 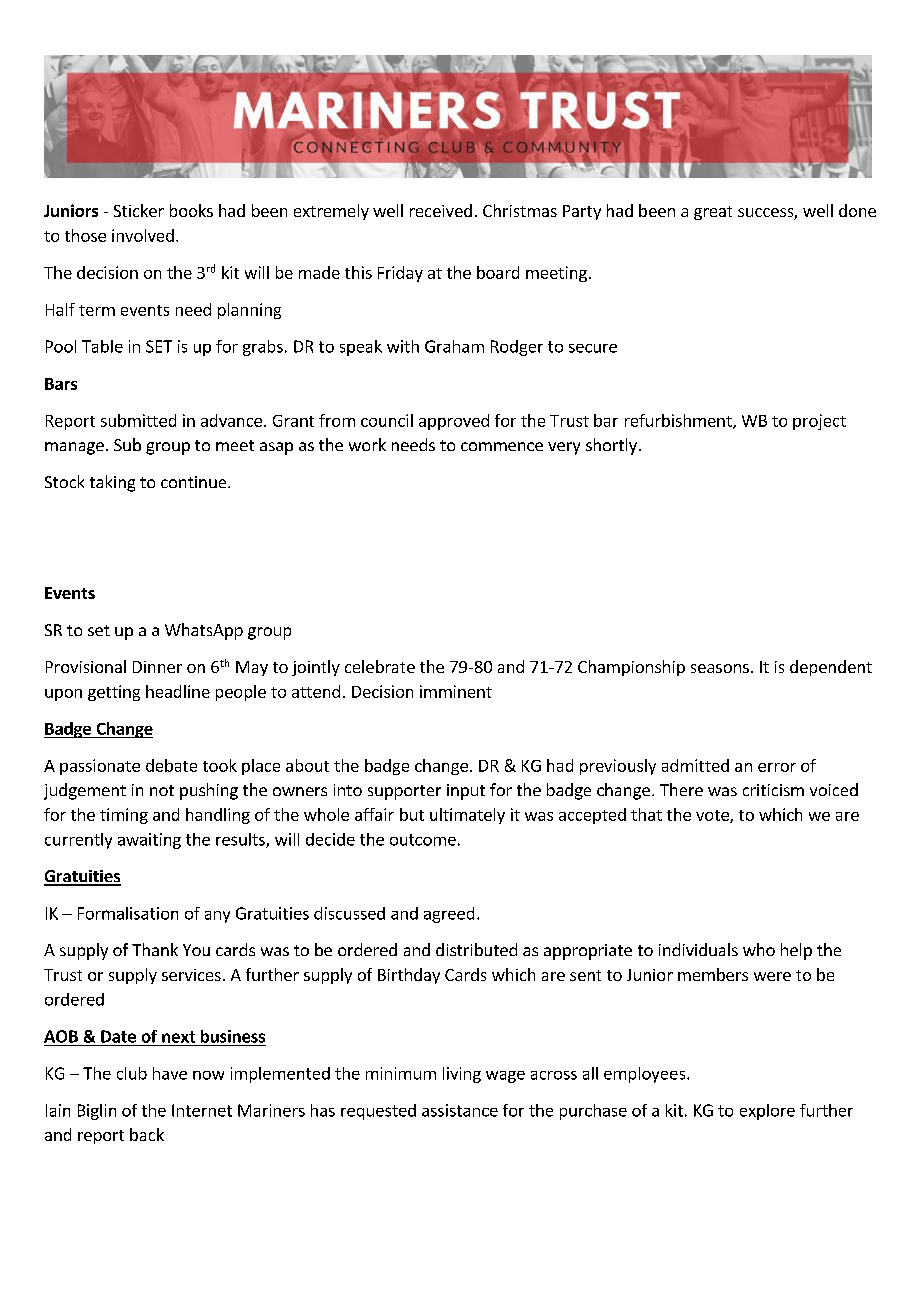 I want to click on commence, so click(x=502, y=446).
